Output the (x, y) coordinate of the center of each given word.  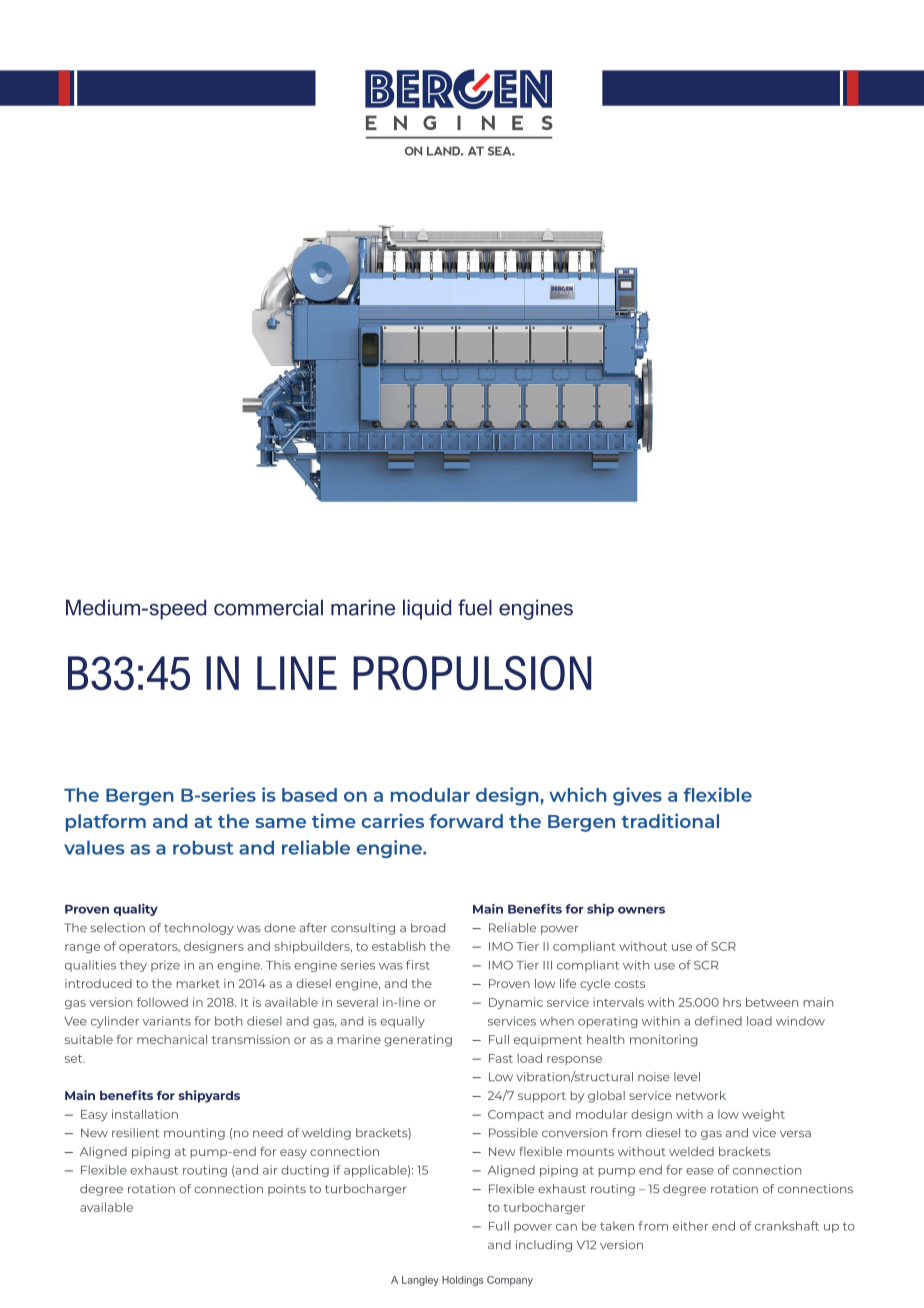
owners (641, 910)
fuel (475, 607)
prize (165, 966)
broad (428, 928)
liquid (427, 609)
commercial (268, 607)
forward (466, 821)
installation (145, 1114)
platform (106, 823)
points (287, 1190)
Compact (516, 1115)
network (701, 1095)
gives (637, 796)
